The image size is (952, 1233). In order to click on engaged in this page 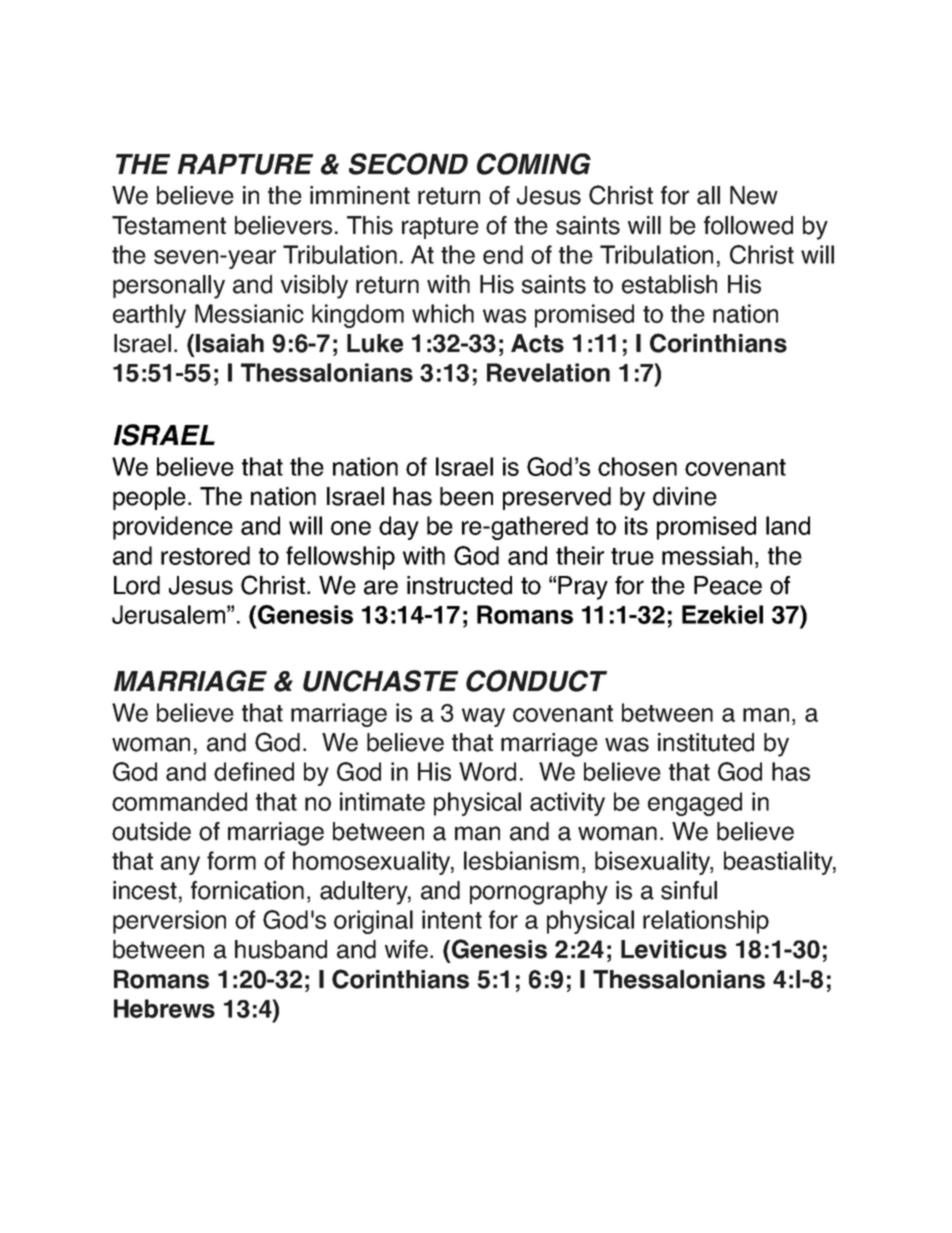, I will do `click(695, 804)`.
